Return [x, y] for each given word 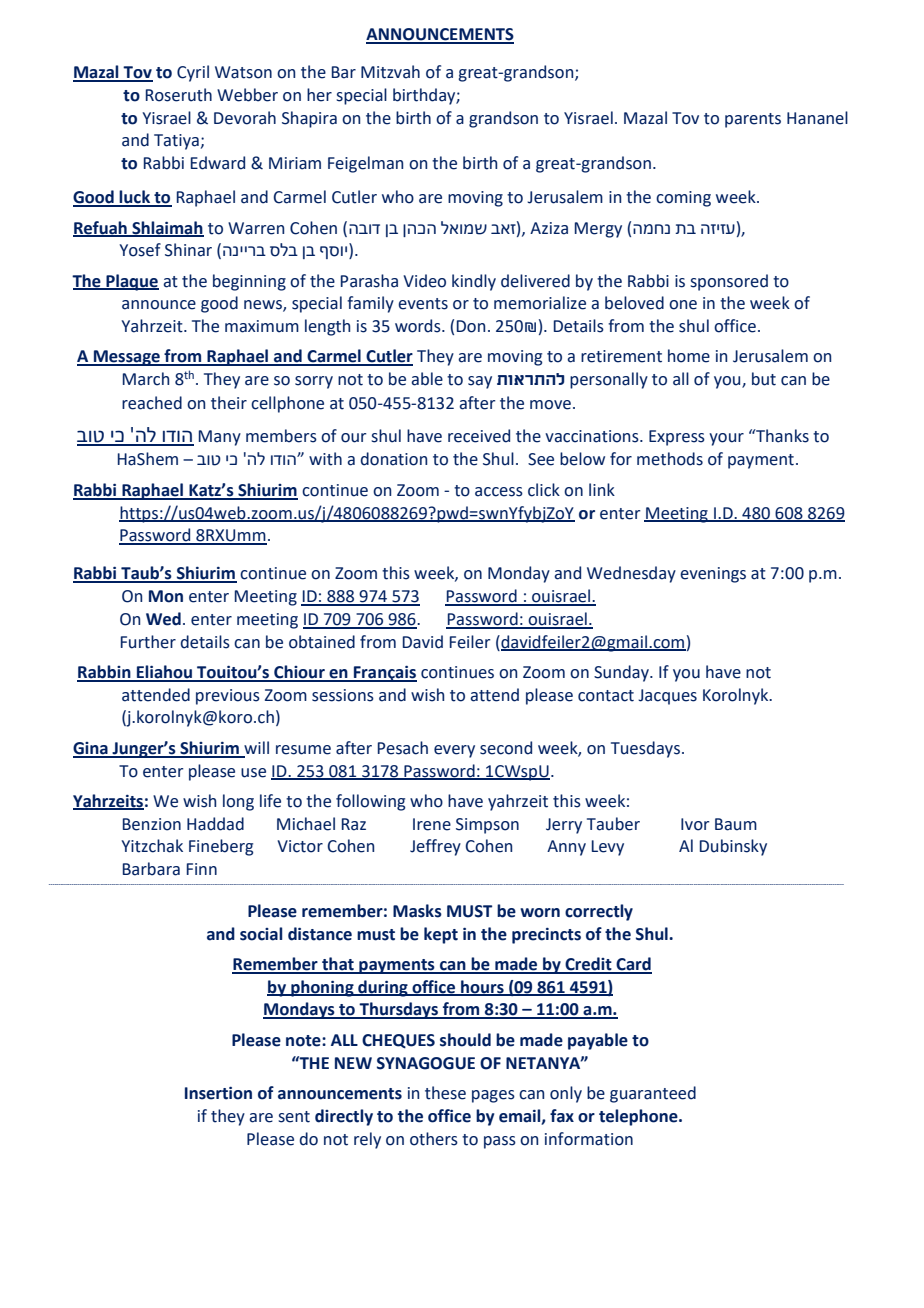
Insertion [218, 1093]
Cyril [193, 73]
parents [753, 120]
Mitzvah [390, 72]
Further [148, 642]
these [445, 1093]
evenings [713, 575]
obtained [322, 642]
